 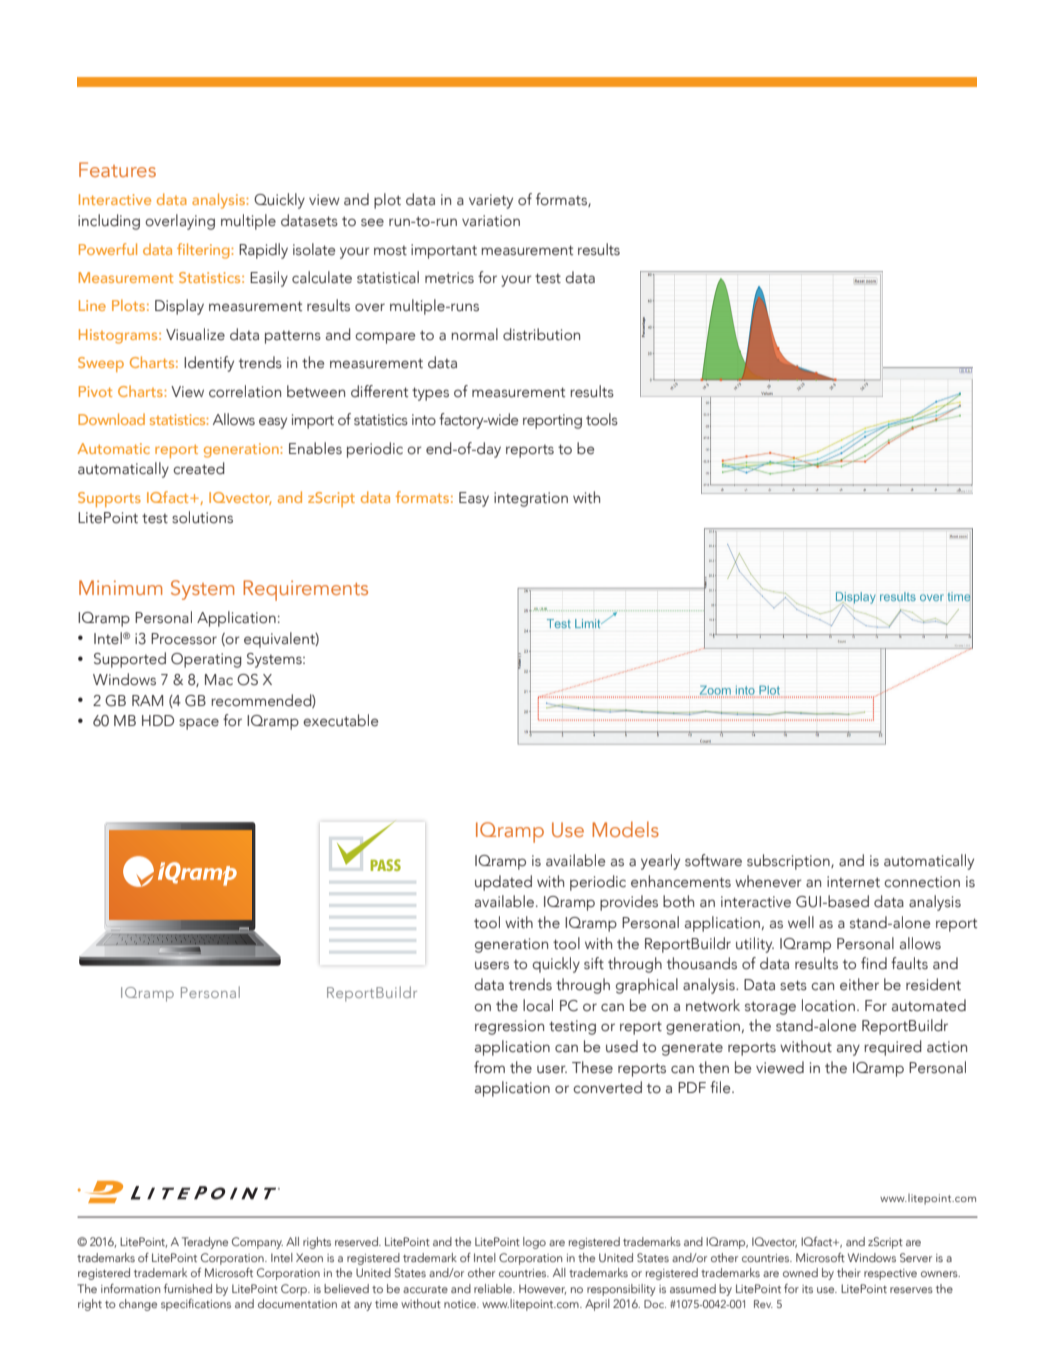 I want to click on variation, so click(x=491, y=221).
